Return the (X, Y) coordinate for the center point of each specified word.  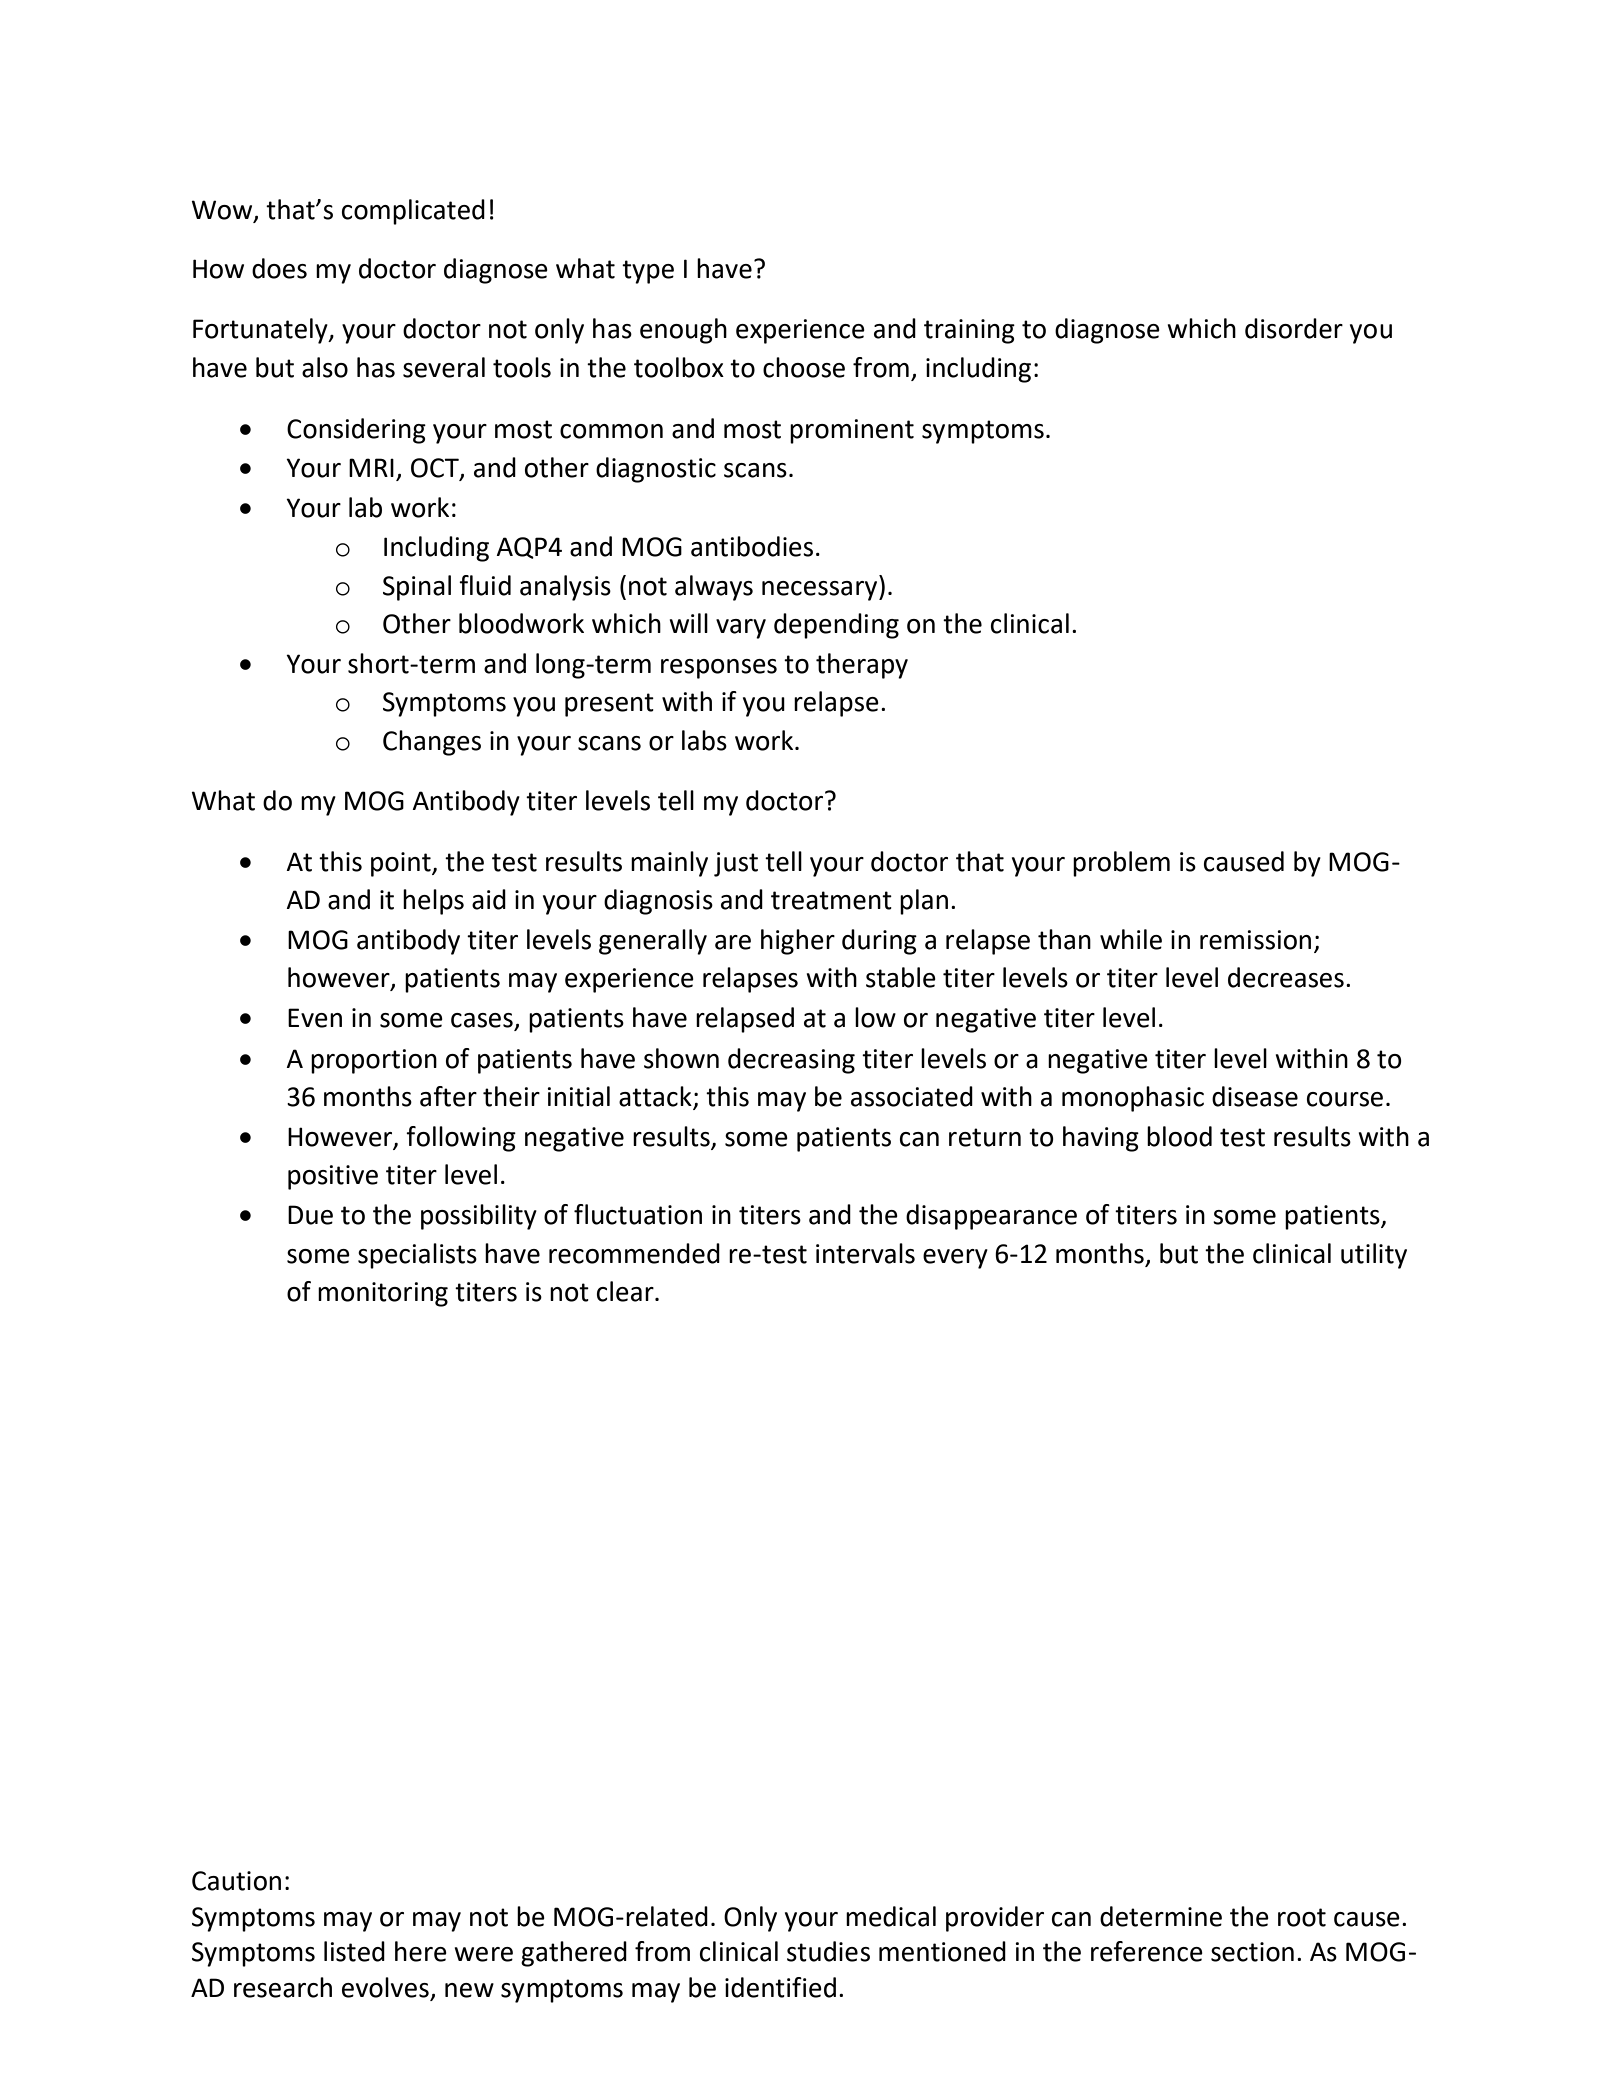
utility (1374, 1256)
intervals (865, 1253)
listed (354, 1951)
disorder (1294, 328)
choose (804, 367)
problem (1121, 864)
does (279, 268)
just (736, 864)
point (402, 864)
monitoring (383, 1294)
